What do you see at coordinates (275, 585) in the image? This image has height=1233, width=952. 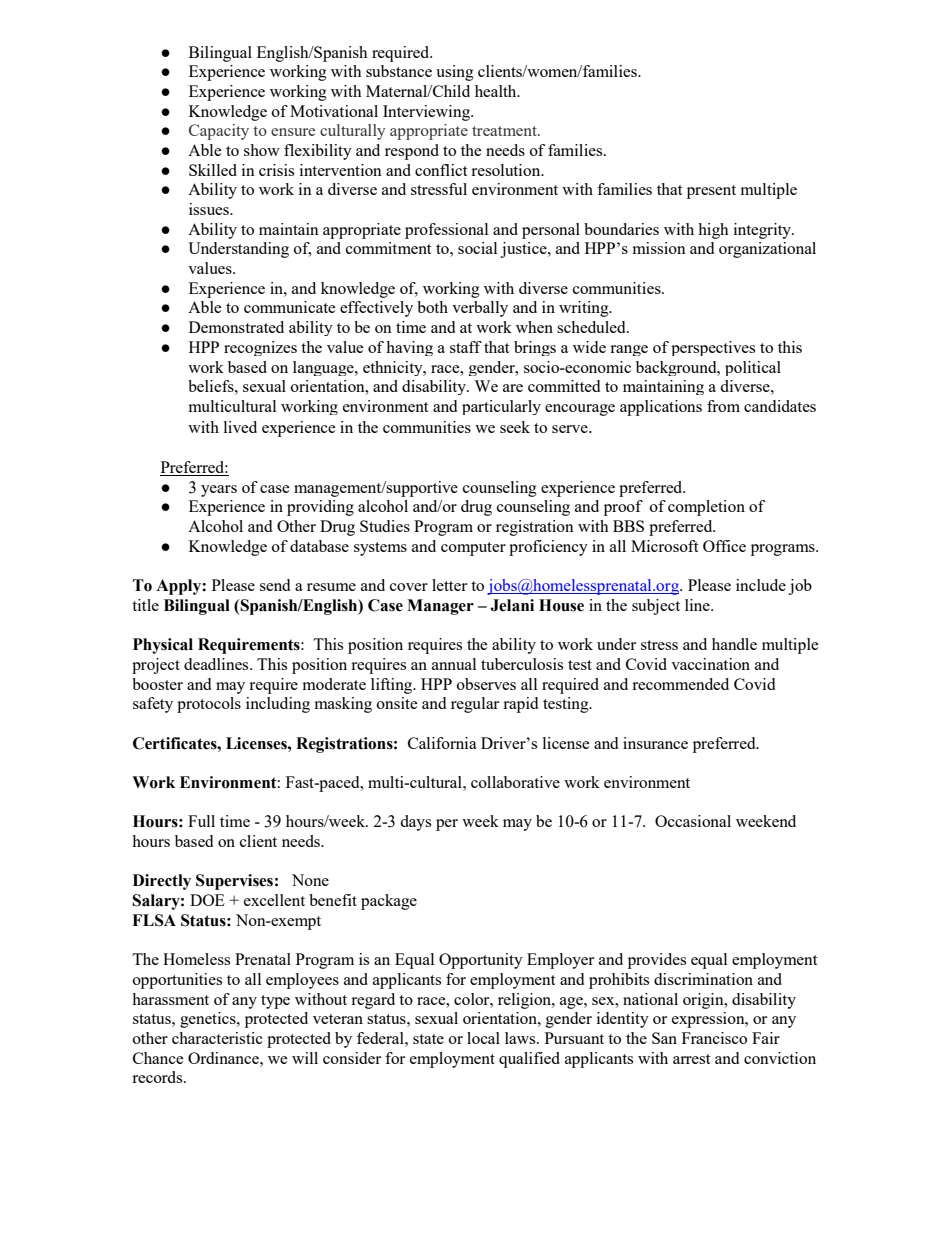 I see `send` at bounding box center [275, 585].
